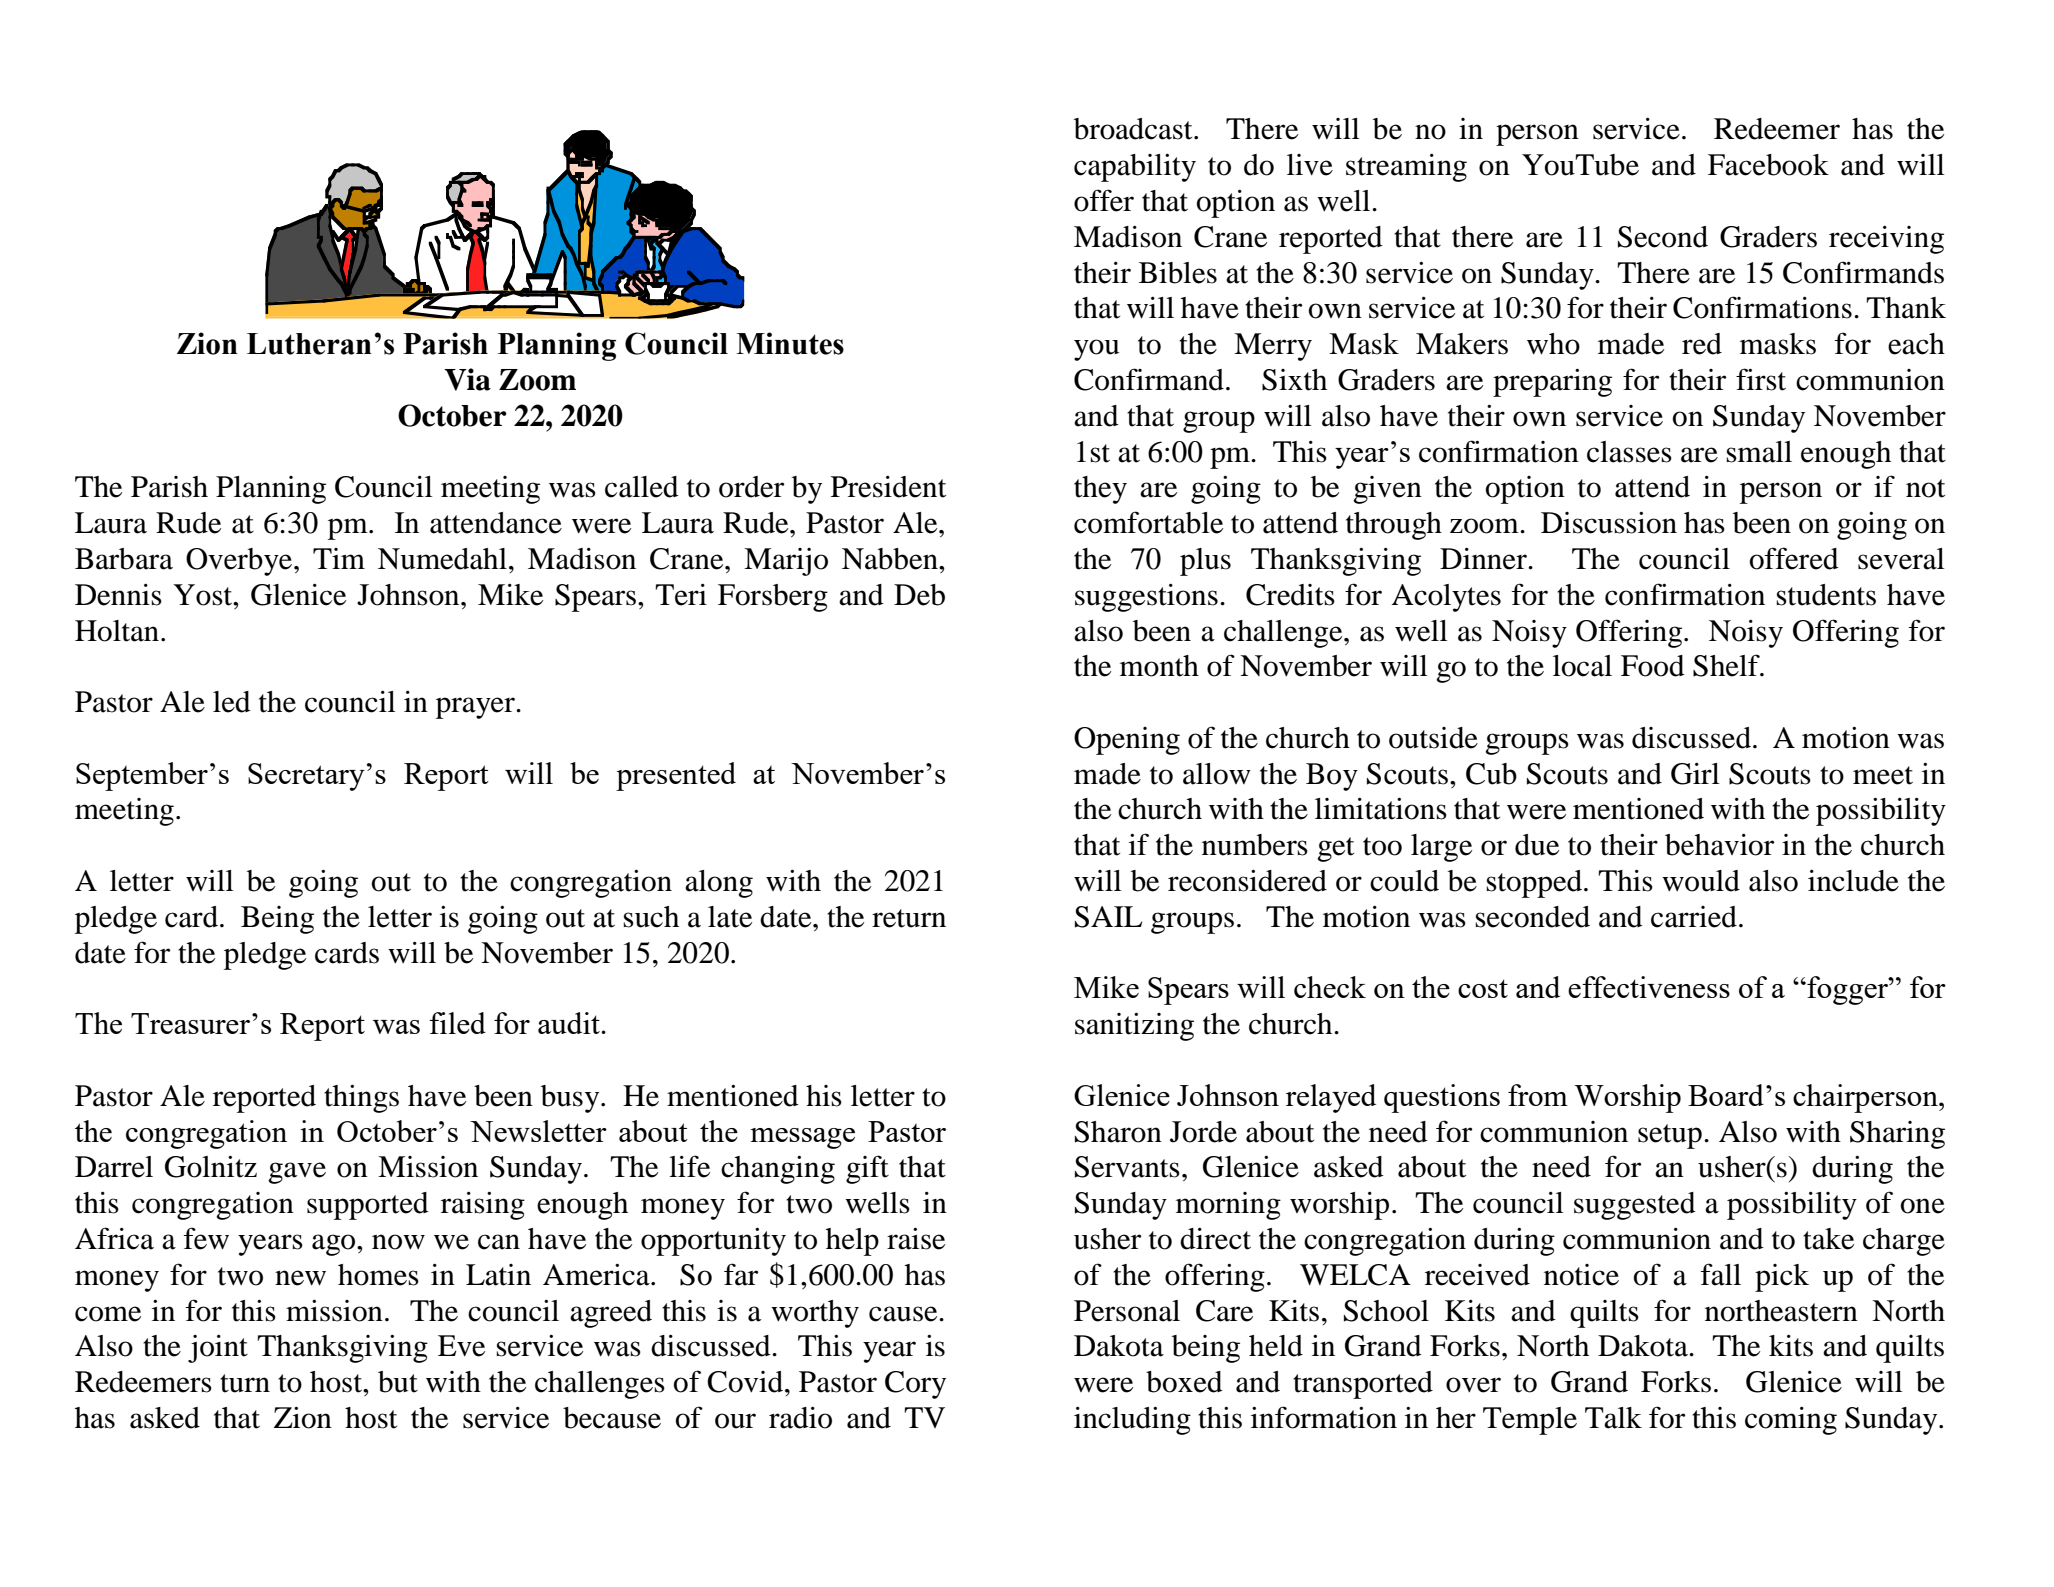 The width and height of the document is (2054, 1587). What do you see at coordinates (477, 708) in the document?
I see `prayer` at bounding box center [477, 708].
